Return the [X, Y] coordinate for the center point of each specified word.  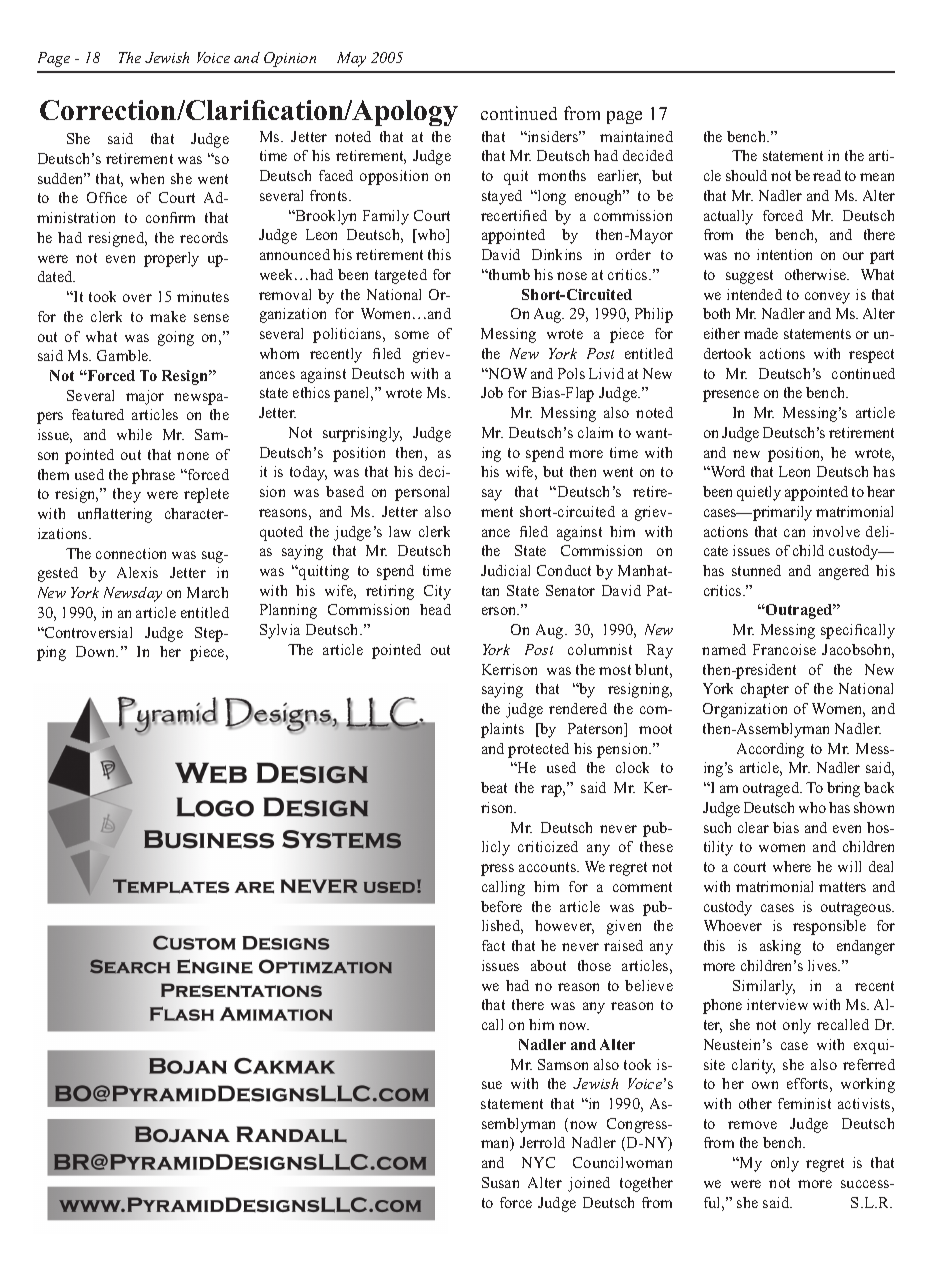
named [724, 649]
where [792, 866]
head [435, 609]
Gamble [124, 355]
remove [752, 1125]
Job [492, 392]
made [761, 333]
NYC [538, 1162]
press [497, 870]
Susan [500, 1182]
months [562, 175]
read [827, 175]
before [501, 906]
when [147, 178]
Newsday [133, 594]
